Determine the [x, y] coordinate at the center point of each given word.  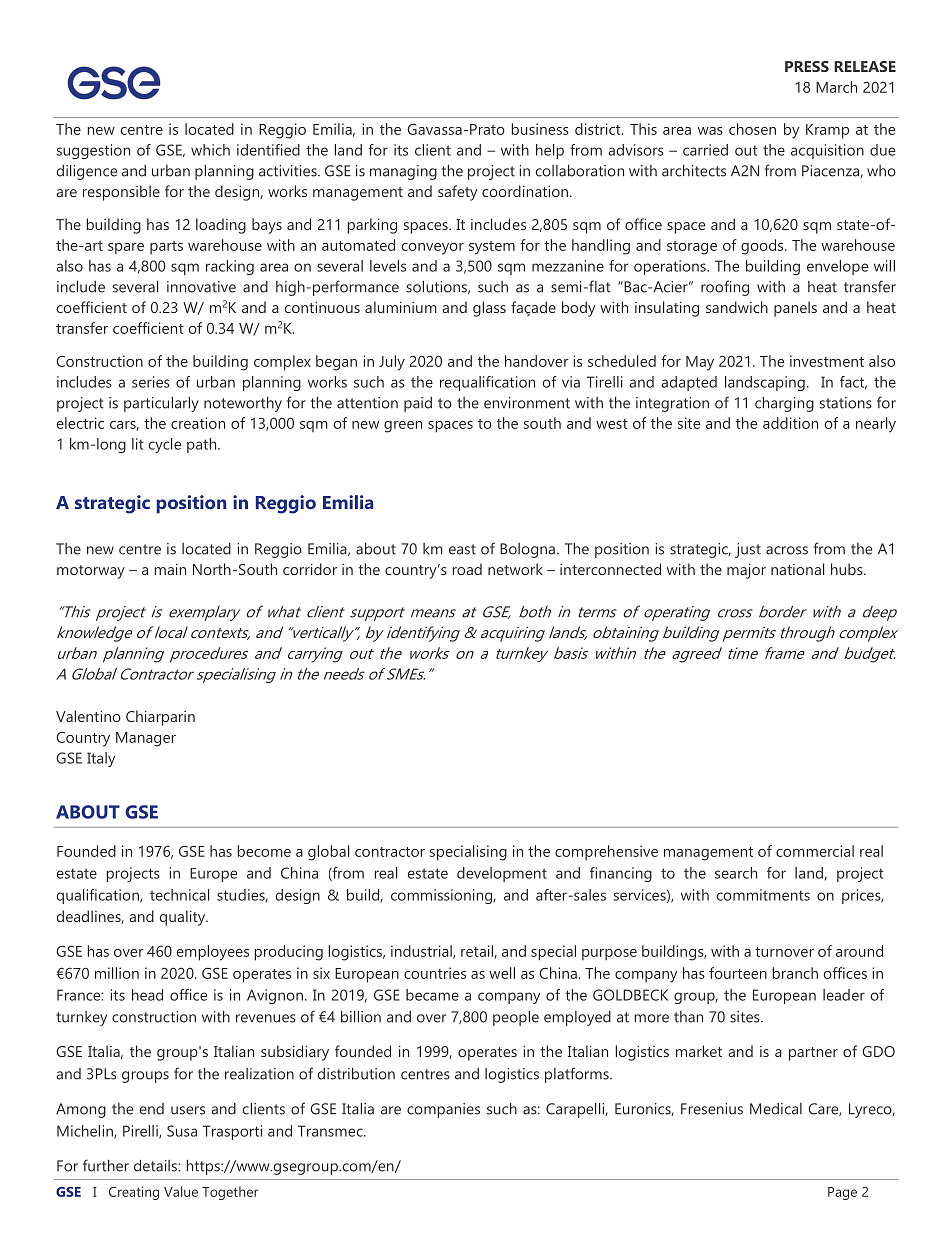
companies [443, 1110]
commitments [763, 895]
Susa [182, 1131]
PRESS [807, 66]
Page [842, 1193]
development [502, 874]
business [540, 129]
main [170, 569]
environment [527, 403]
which [210, 150]
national [798, 569]
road [467, 569]
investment [827, 361]
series [151, 382]
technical [180, 895]
